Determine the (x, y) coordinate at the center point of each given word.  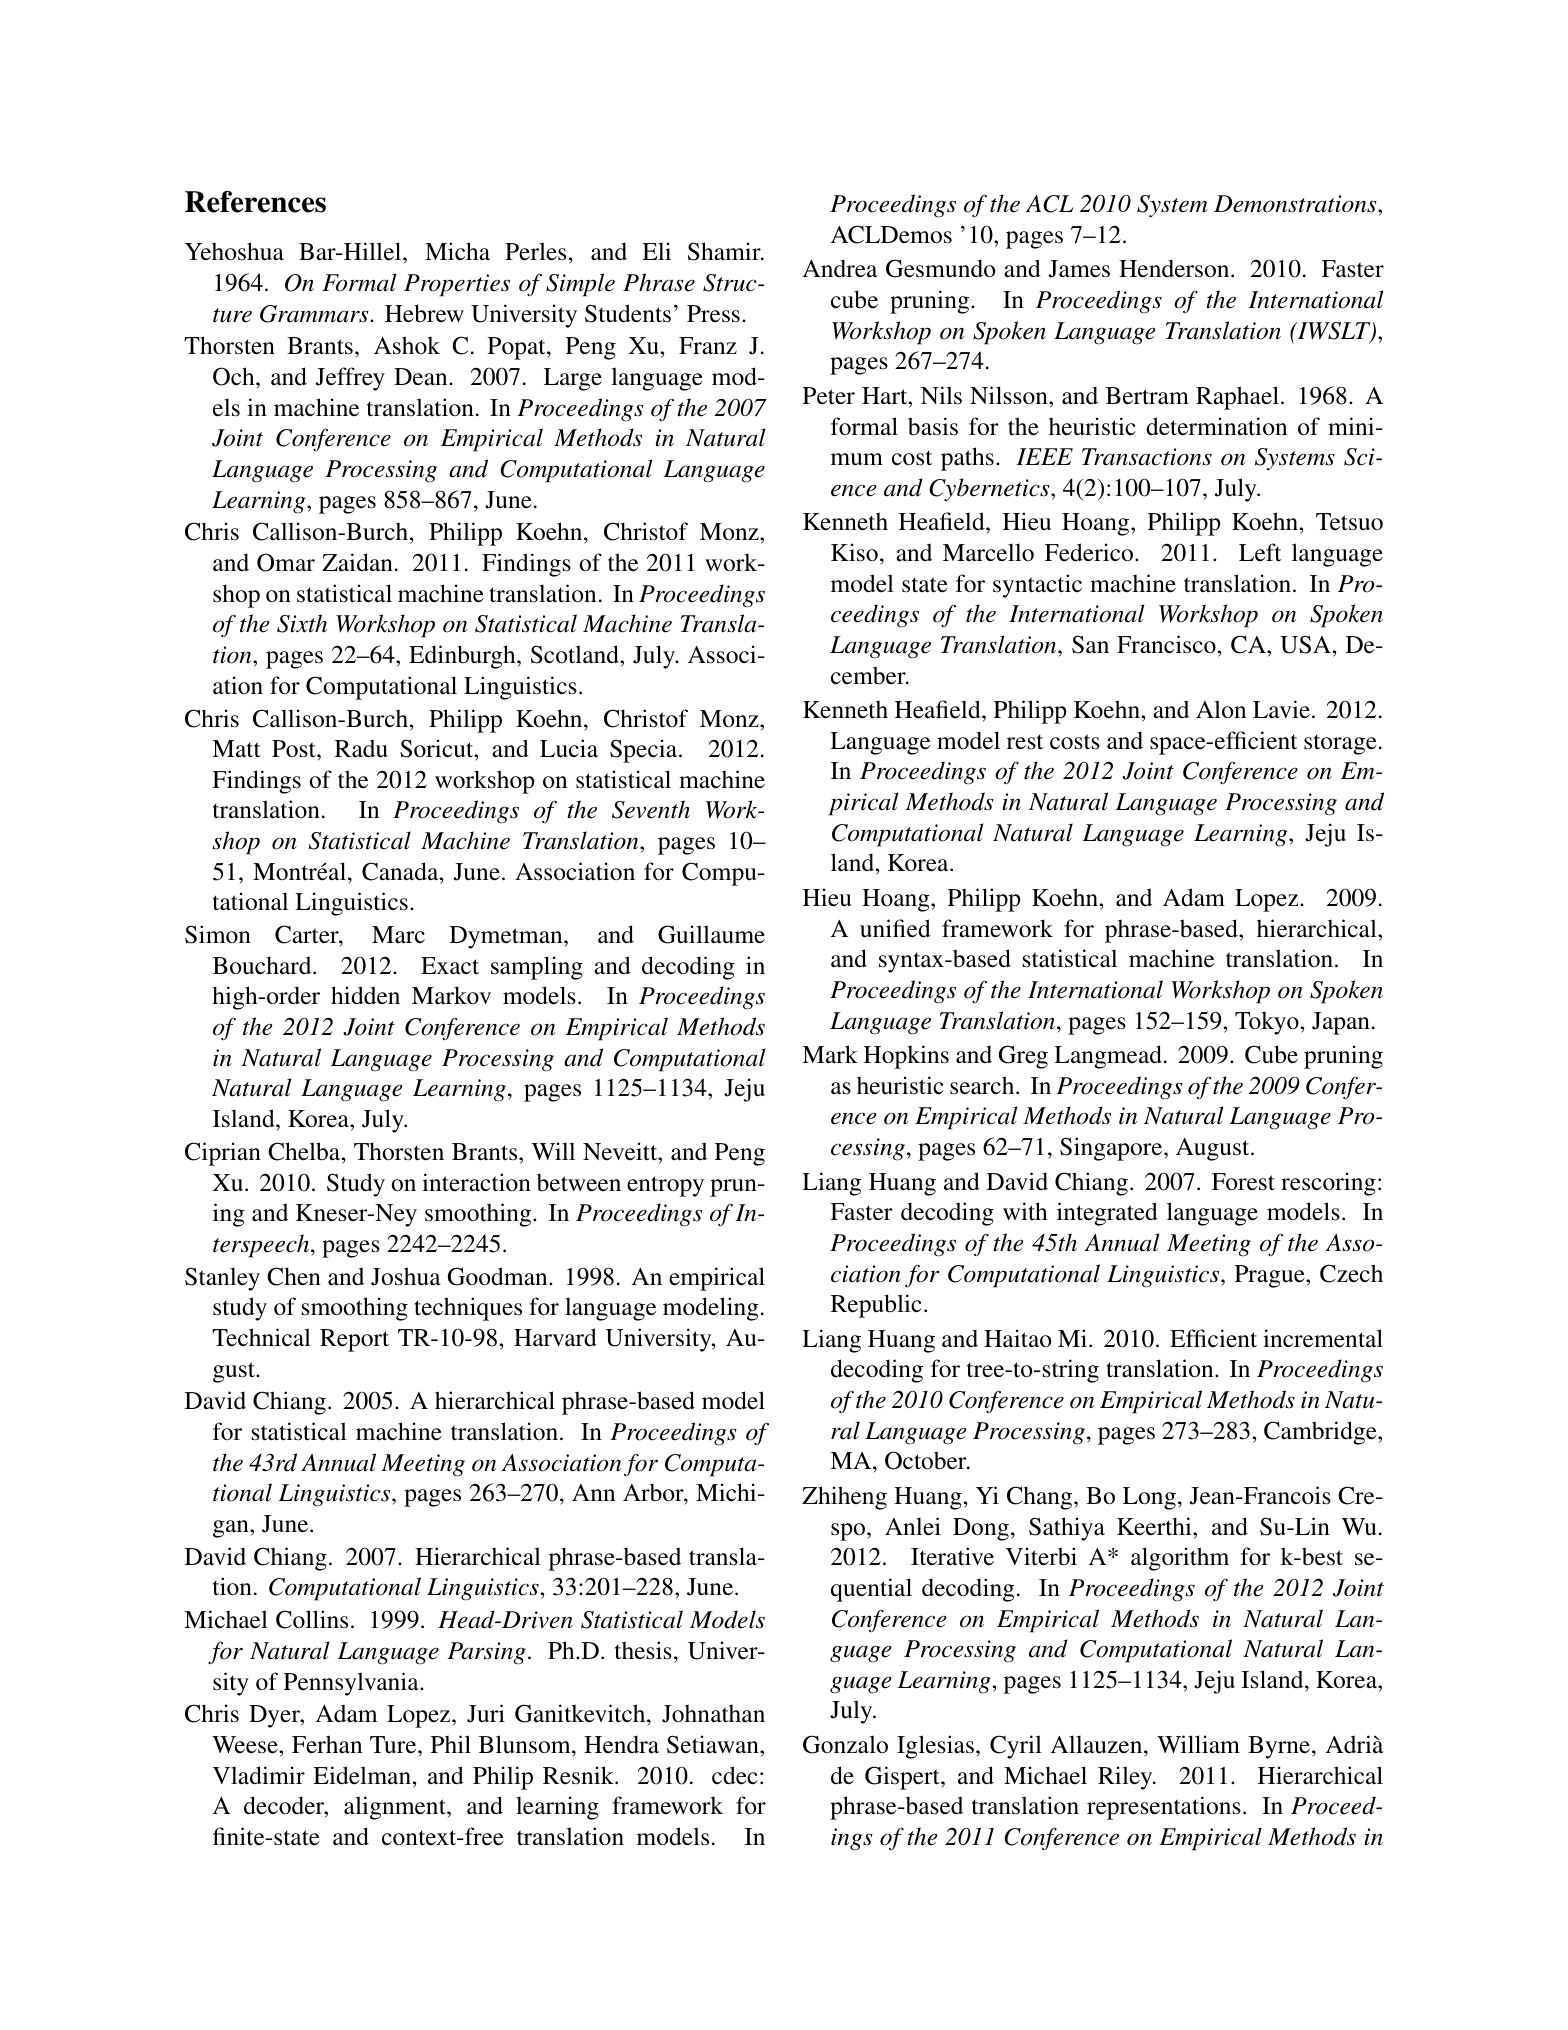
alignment (396, 1808)
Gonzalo (845, 1744)
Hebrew (424, 313)
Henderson (1175, 268)
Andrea (840, 268)
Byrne (1279, 1747)
